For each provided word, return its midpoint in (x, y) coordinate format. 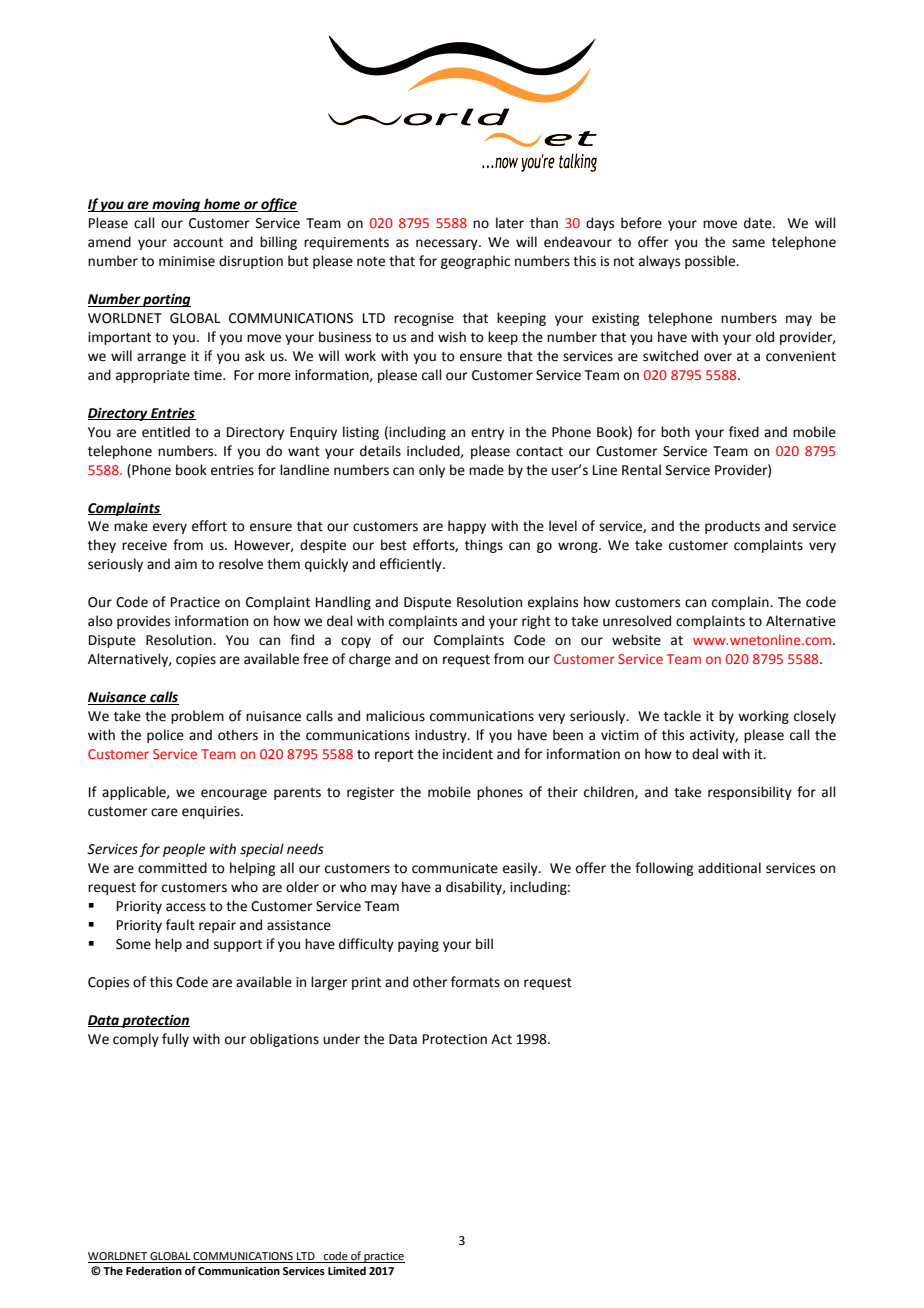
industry (442, 736)
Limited (347, 1270)
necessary (448, 244)
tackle (682, 716)
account (198, 243)
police (165, 736)
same (748, 243)
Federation (154, 1270)
